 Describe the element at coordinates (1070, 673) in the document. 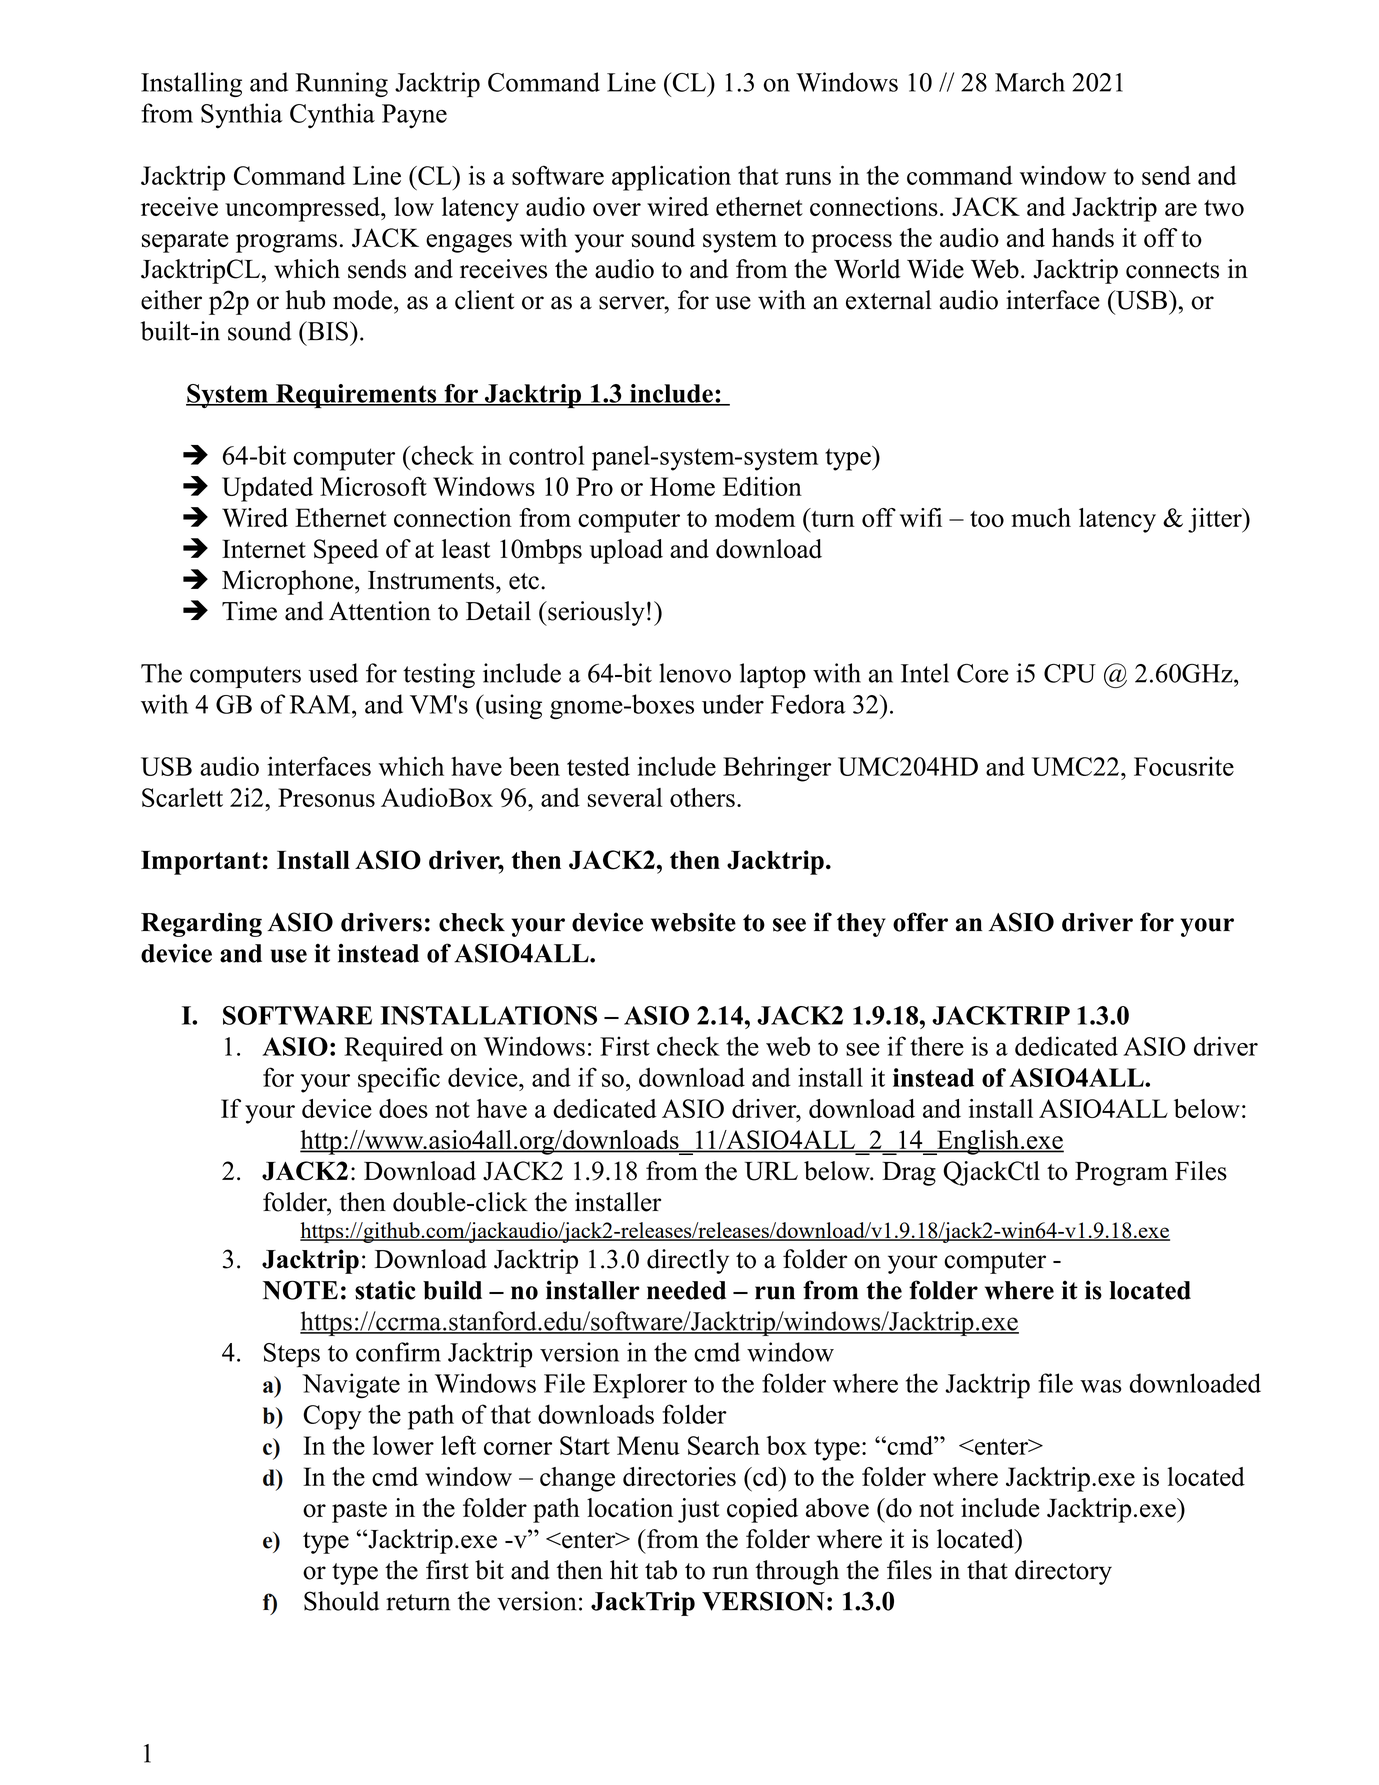

I see `CPU` at that location.
